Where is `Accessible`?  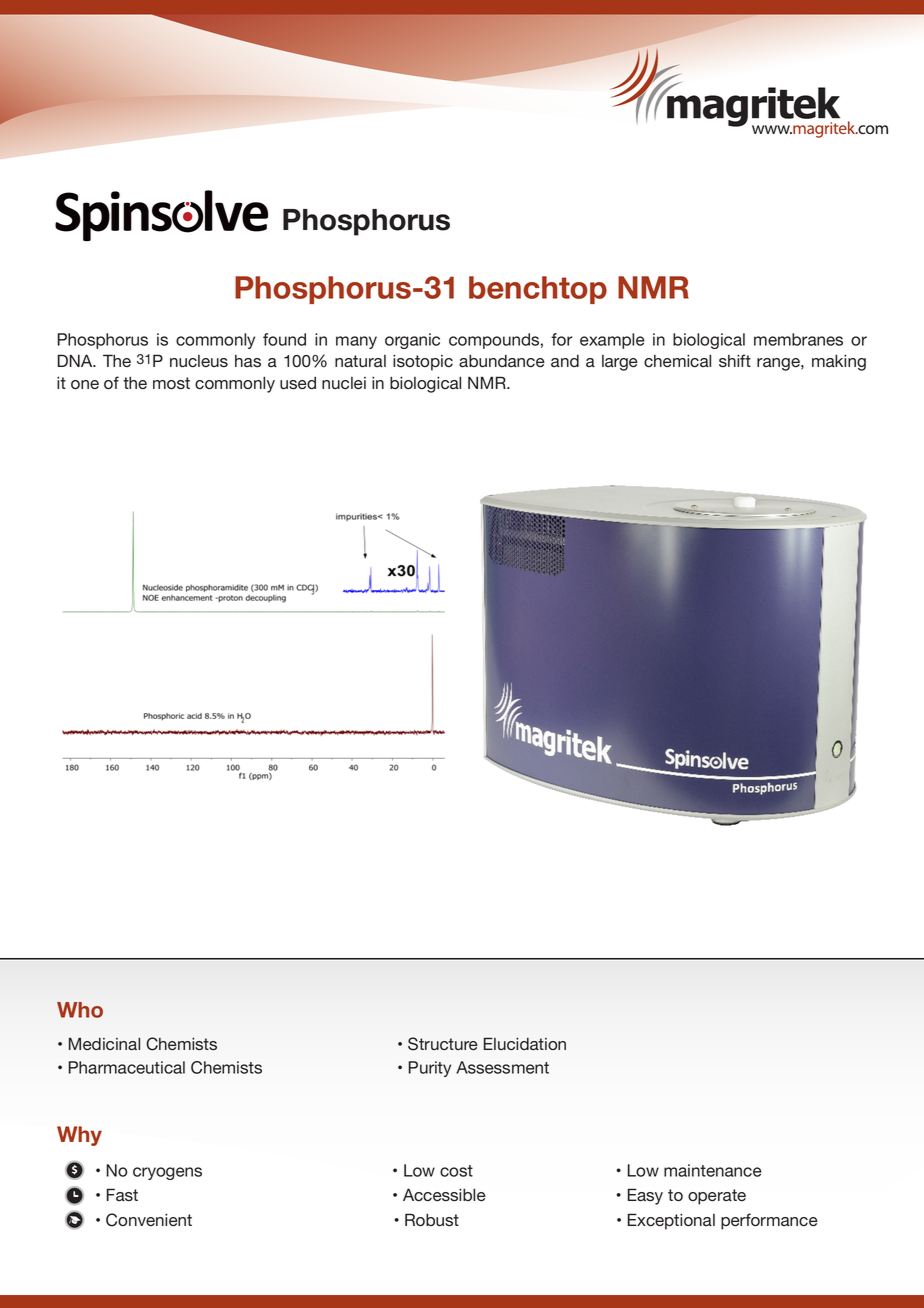 Accessible is located at coordinates (444, 1195).
